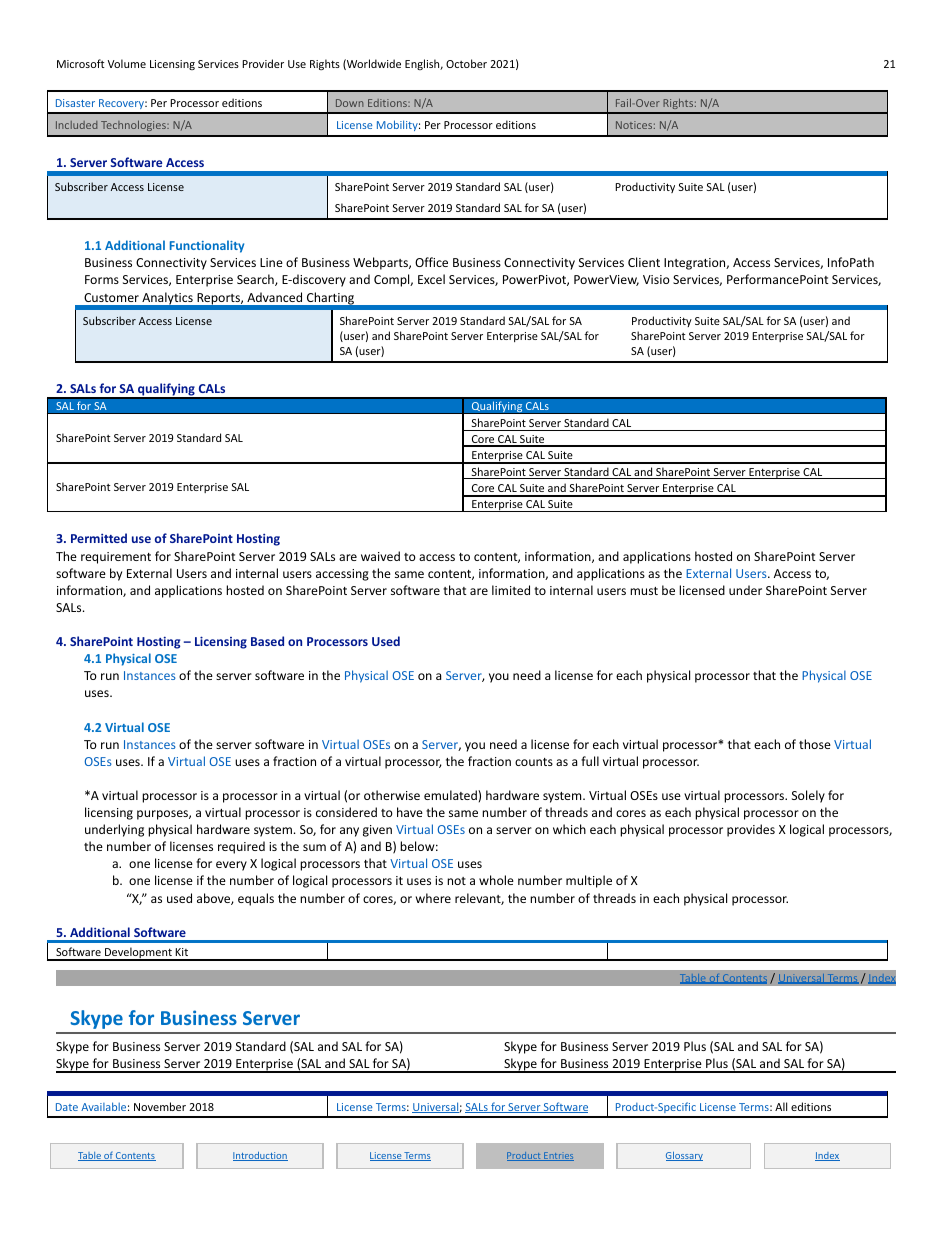  I want to click on October, so click(466, 63).
